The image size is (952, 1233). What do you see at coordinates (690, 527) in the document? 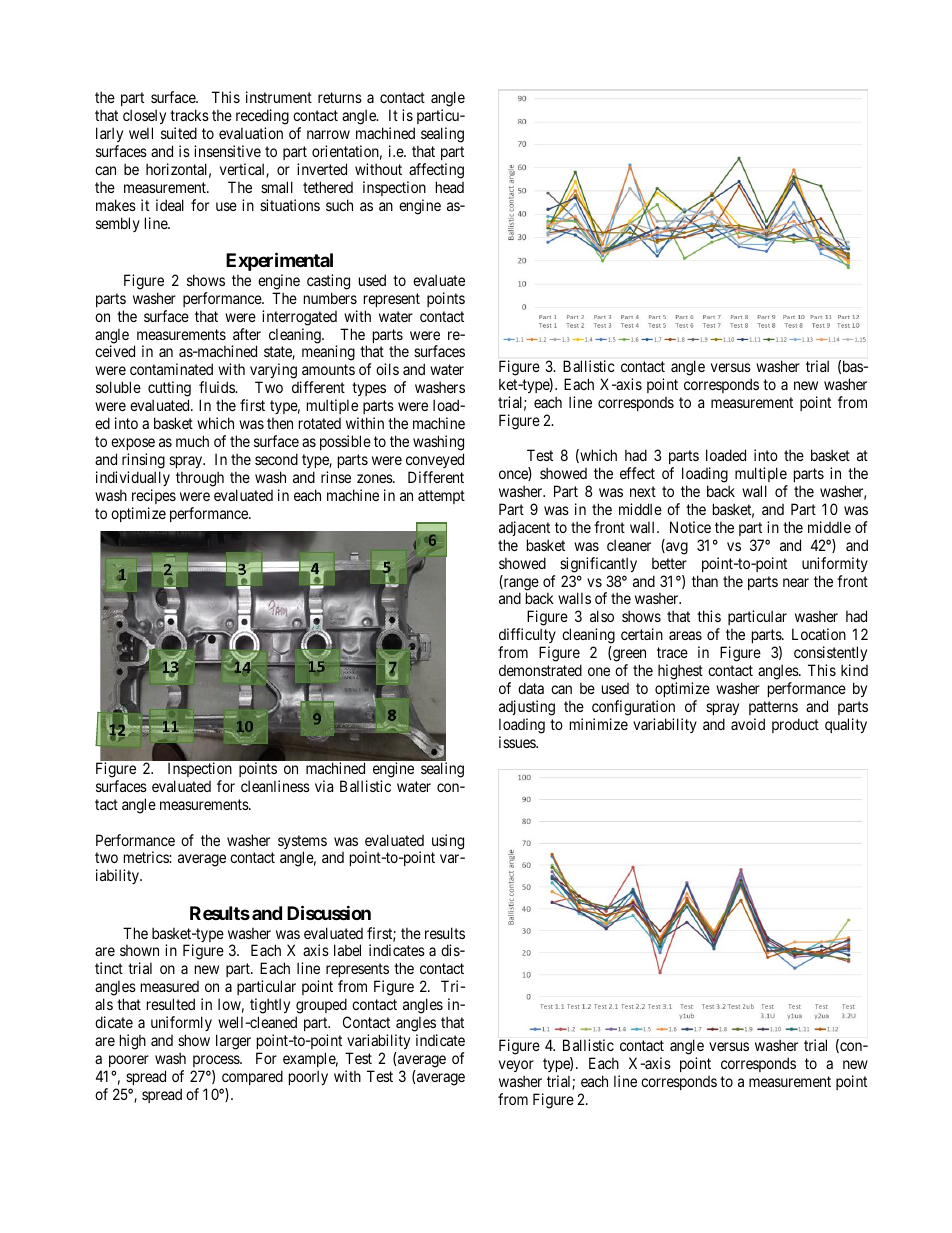
I see `Notice` at bounding box center [690, 527].
